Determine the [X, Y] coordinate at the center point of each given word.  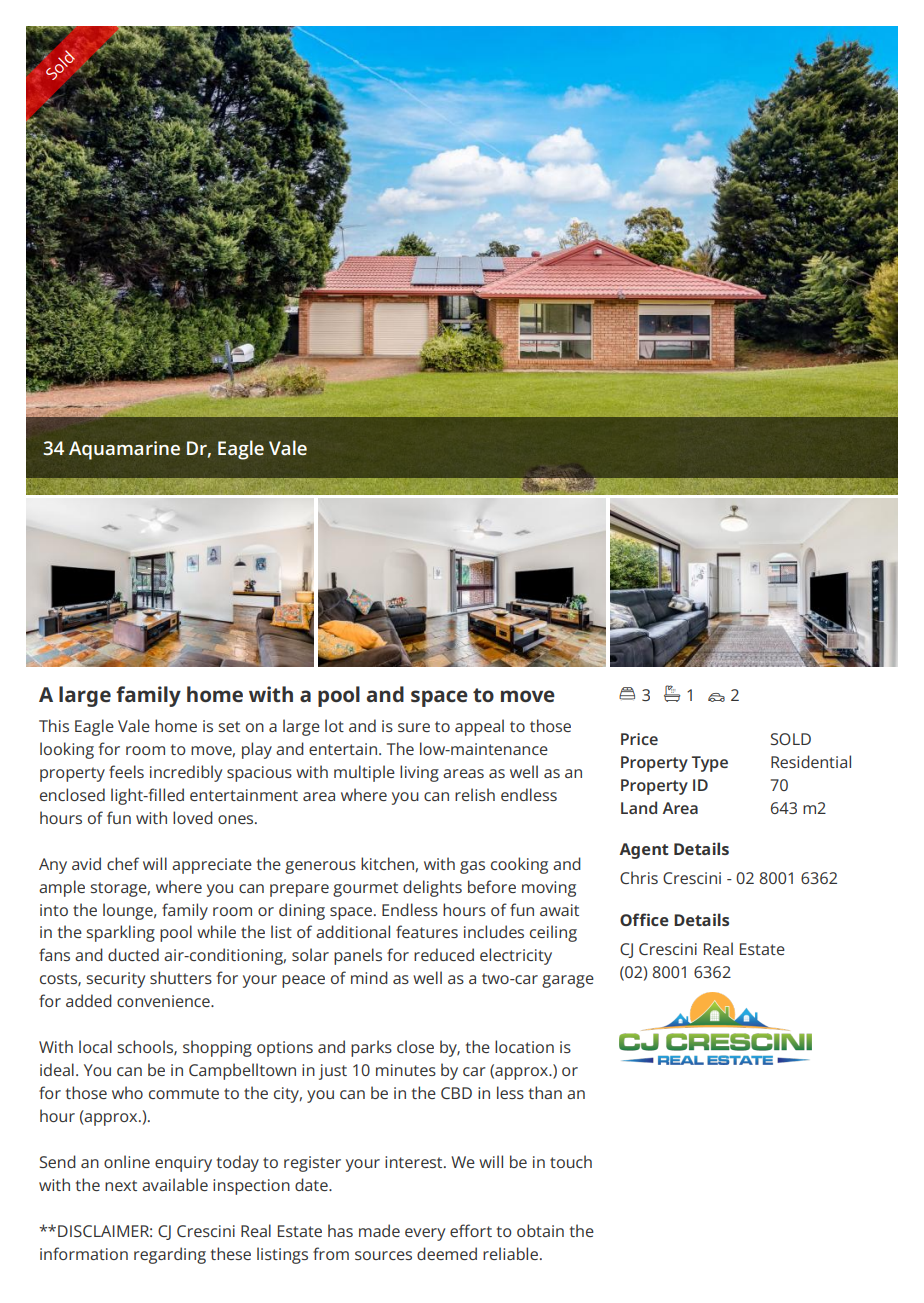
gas [472, 867]
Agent [644, 851]
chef [123, 863]
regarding [170, 1255]
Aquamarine [124, 450]
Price [639, 739]
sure [414, 727]
